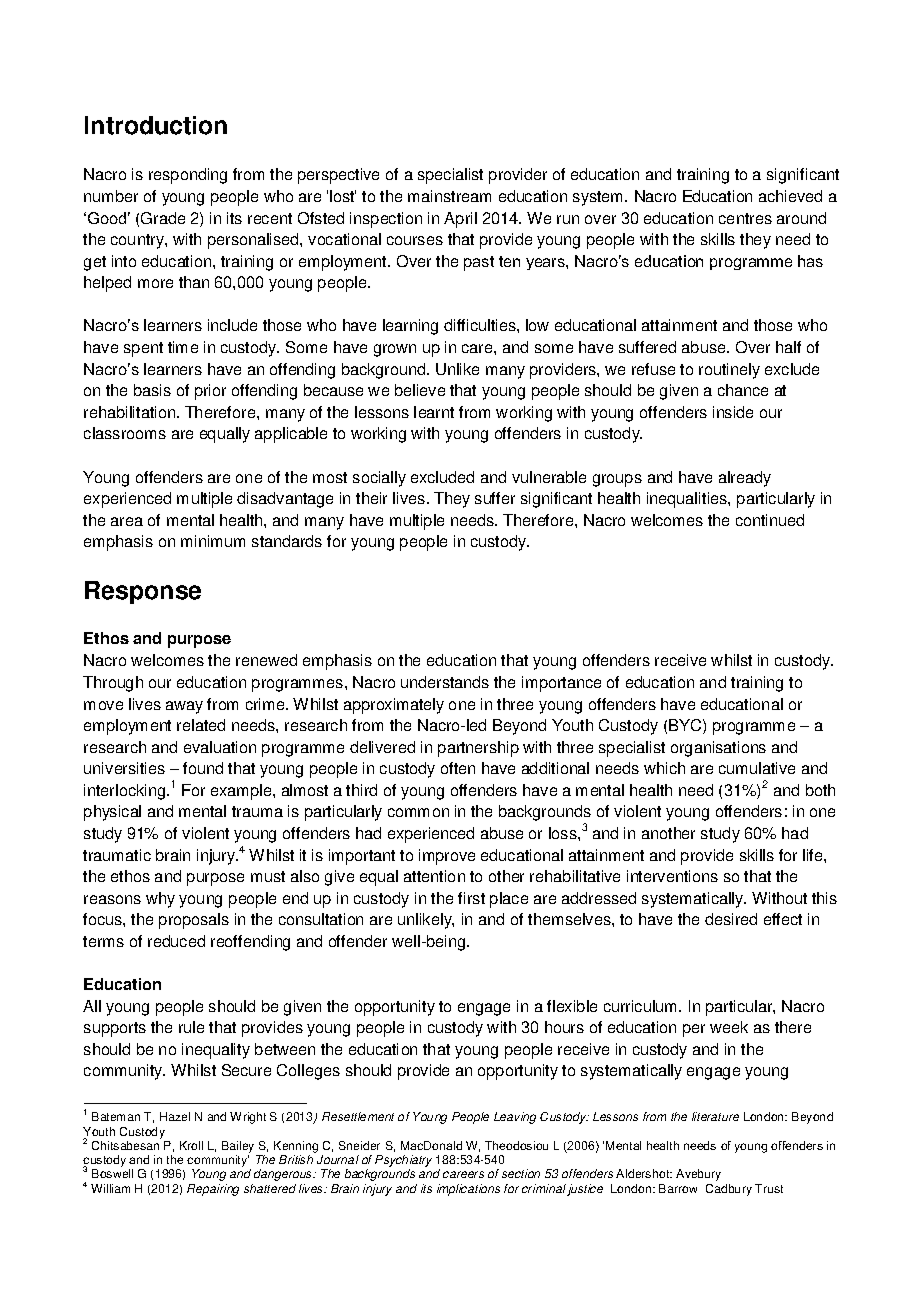 This document has height=1308, width=924. What do you see at coordinates (449, 196) in the document?
I see `mainstream` at bounding box center [449, 196].
